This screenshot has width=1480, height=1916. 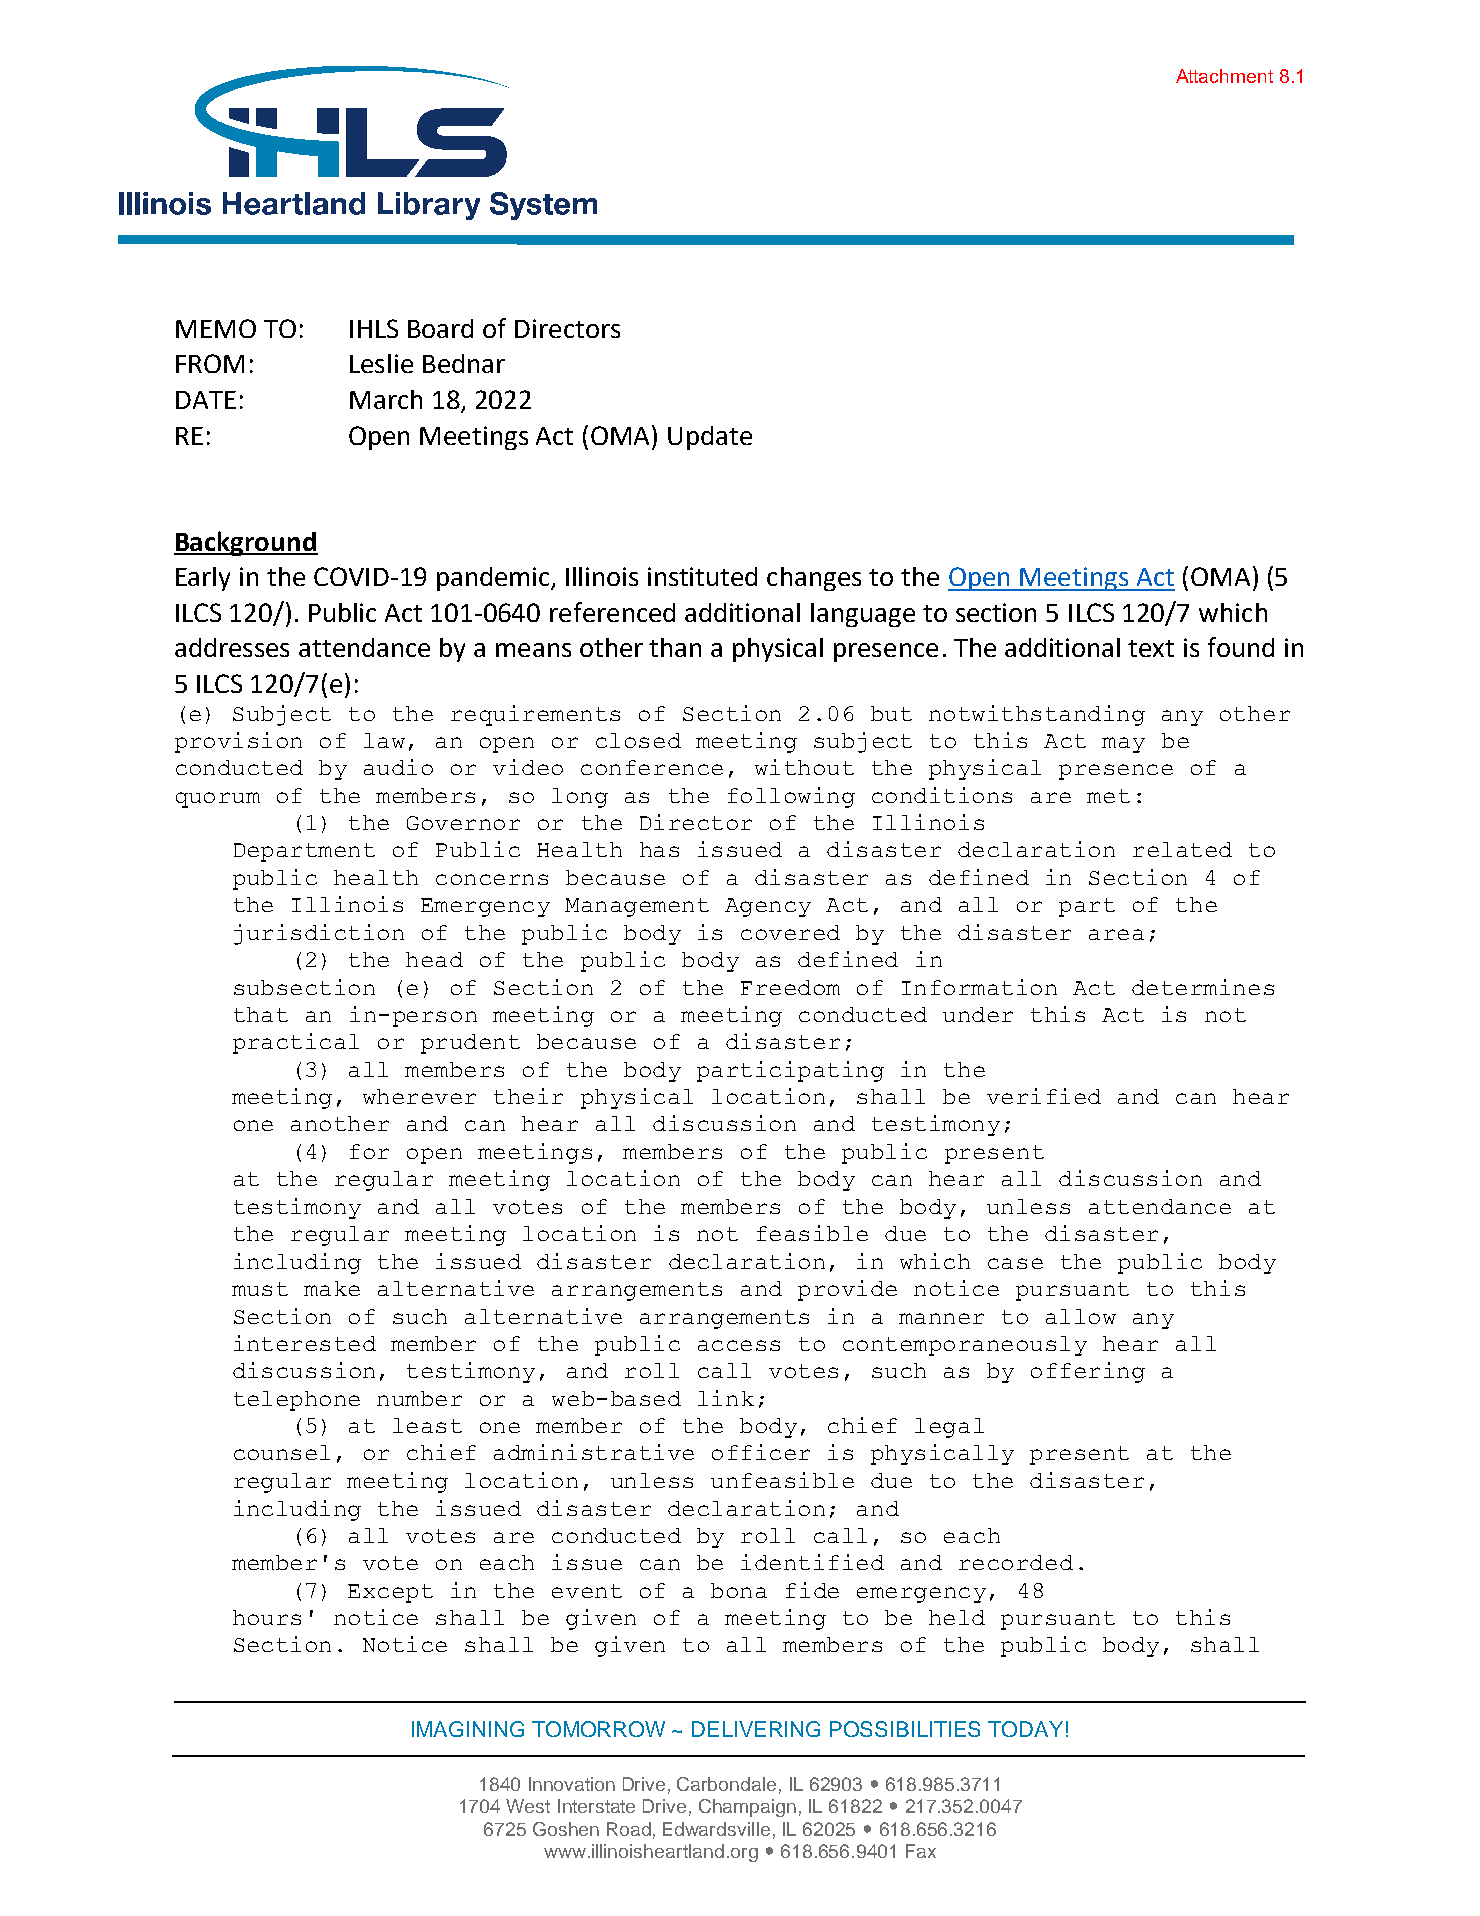 I want to click on text, so click(x=1151, y=648).
